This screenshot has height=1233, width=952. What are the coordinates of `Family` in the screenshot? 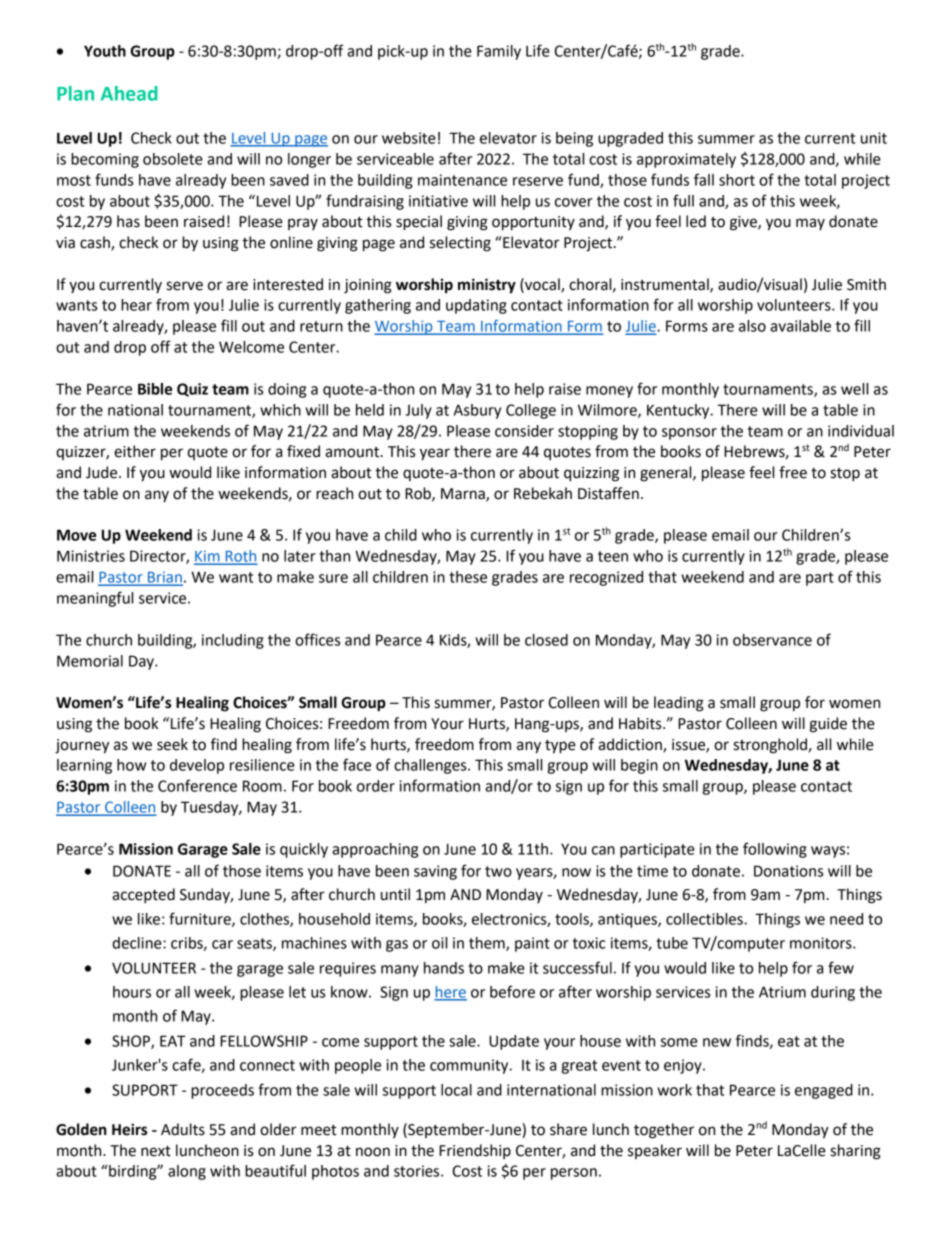 It's located at (499, 52).
